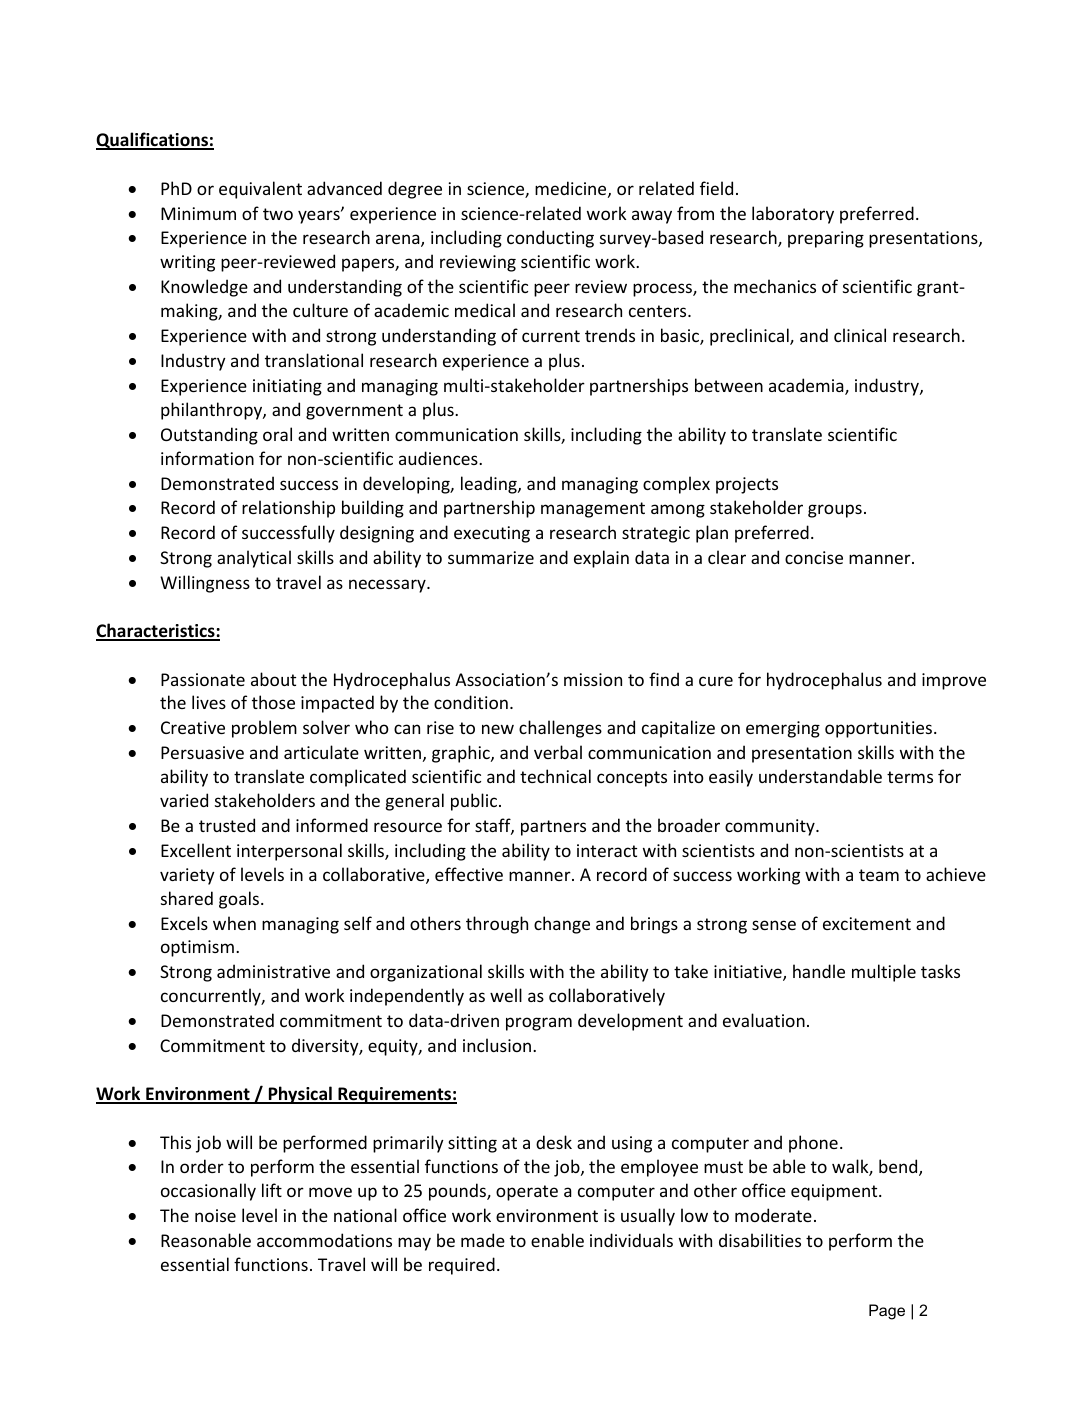 The width and height of the image is (1088, 1408). What do you see at coordinates (483, 1240) in the image?
I see `made` at bounding box center [483, 1240].
